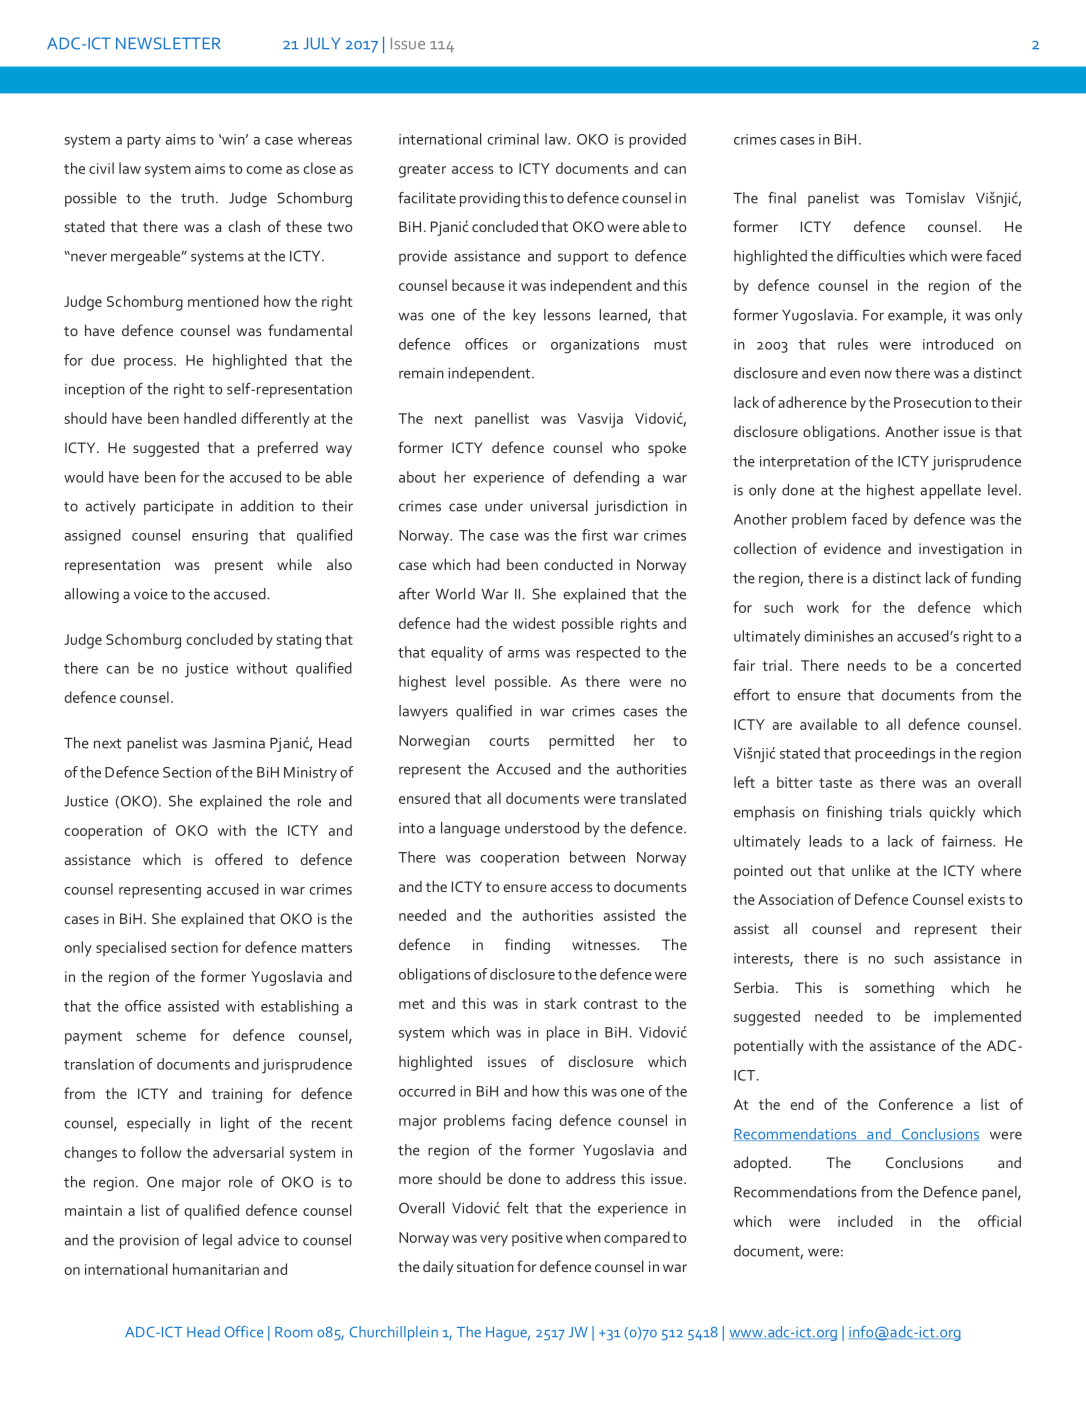  What do you see at coordinates (867, 665) in the screenshot?
I see `needs` at bounding box center [867, 665].
